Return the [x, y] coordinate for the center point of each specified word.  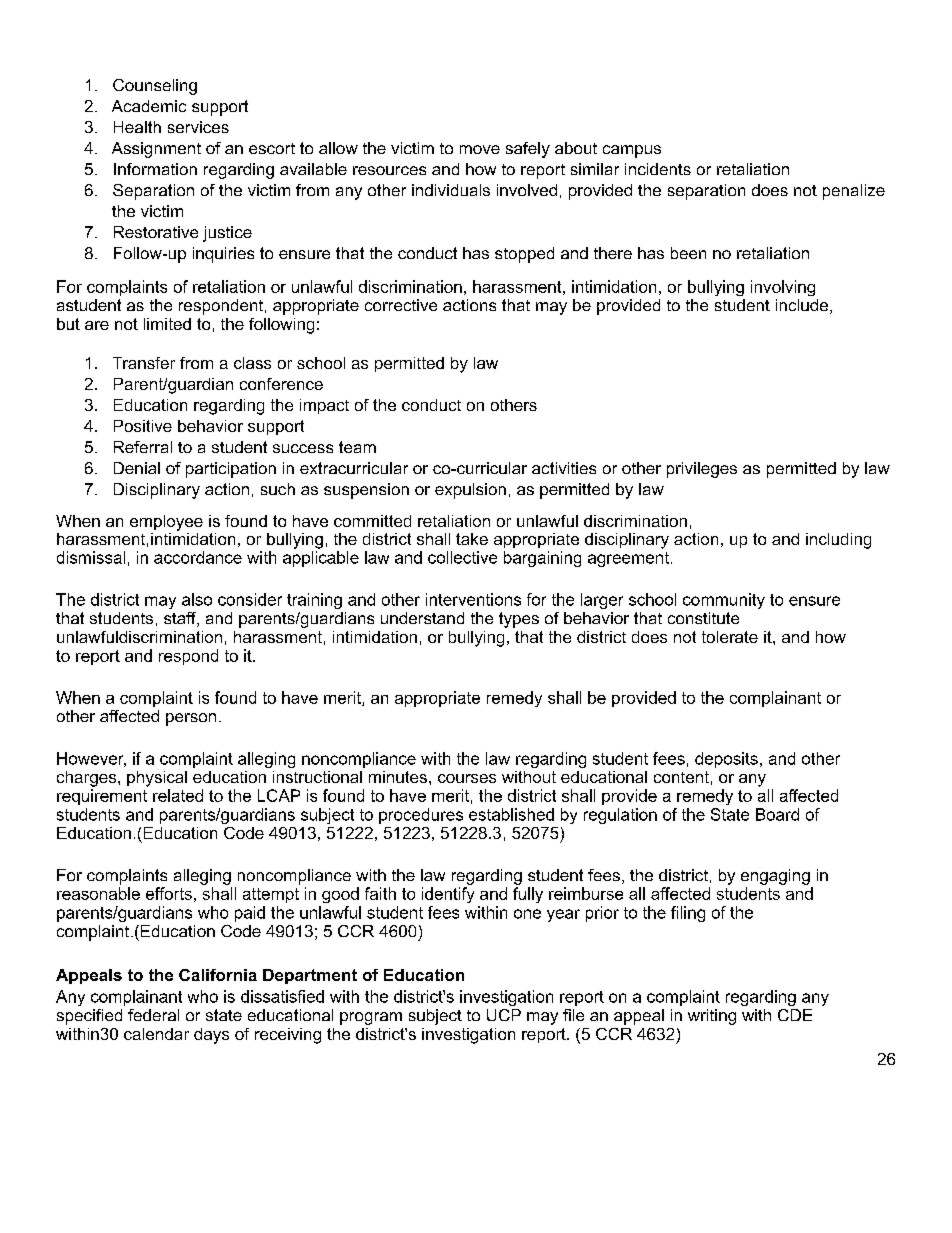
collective [462, 557]
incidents [658, 169]
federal [153, 1015]
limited [167, 324]
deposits [726, 760]
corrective [401, 305]
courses [467, 778]
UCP [504, 1015]
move [480, 149]
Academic [149, 106]
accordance [198, 557]
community [724, 601]
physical [157, 779]
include [803, 306]
